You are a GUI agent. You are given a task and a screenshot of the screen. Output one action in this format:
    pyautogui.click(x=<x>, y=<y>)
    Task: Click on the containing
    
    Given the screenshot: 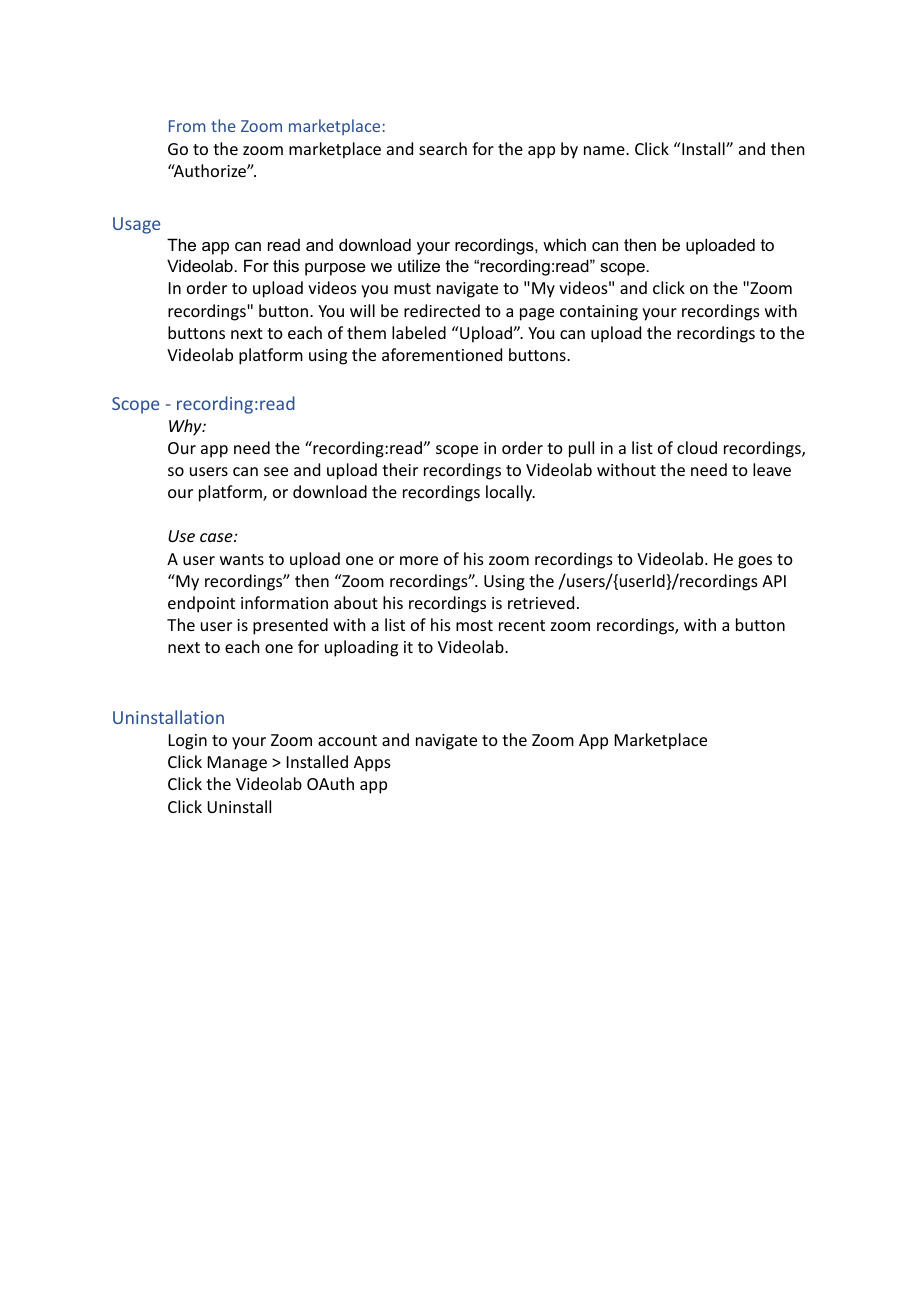 What is the action you would take?
    pyautogui.click(x=599, y=313)
